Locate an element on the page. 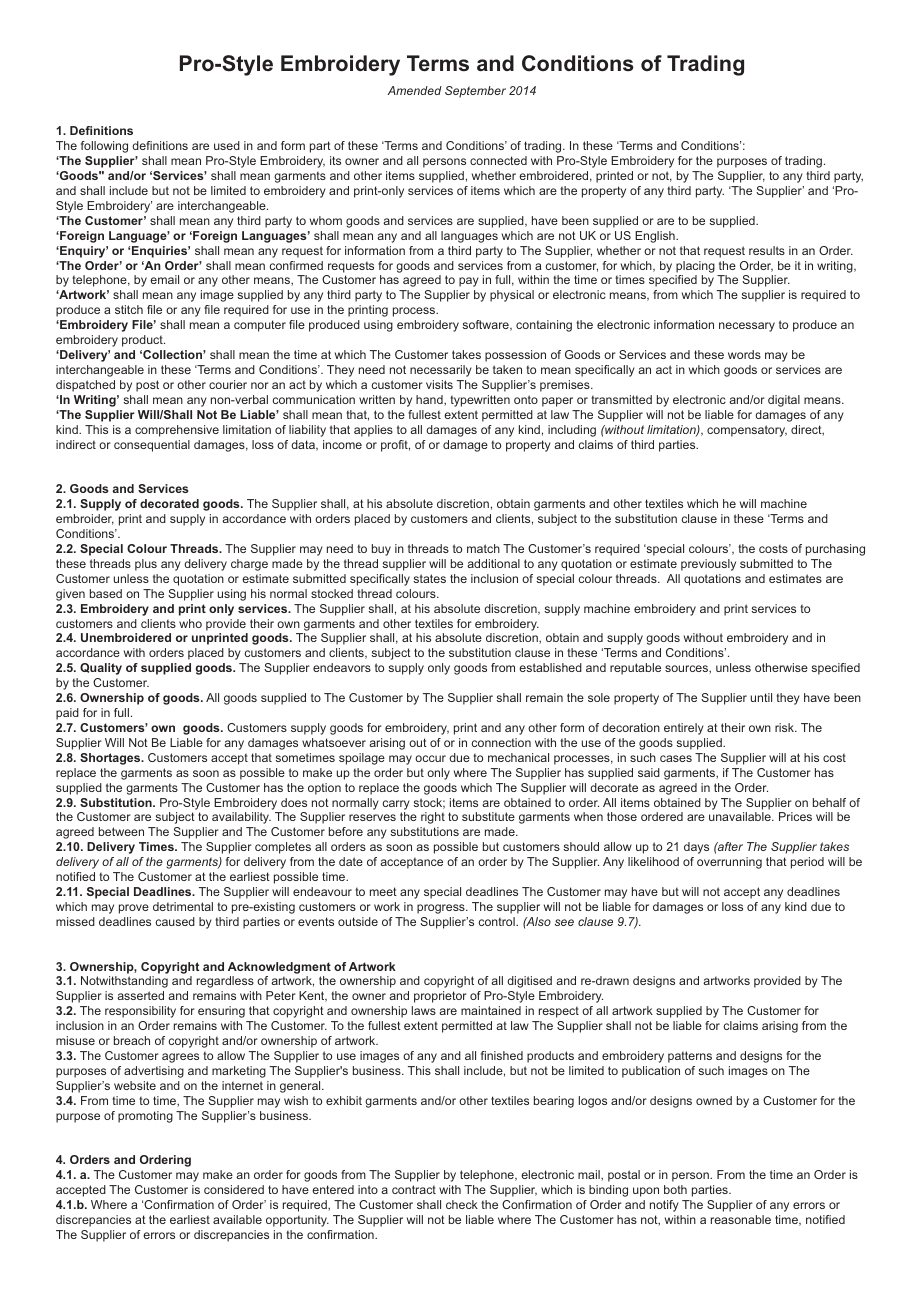  results is located at coordinates (767, 250).
